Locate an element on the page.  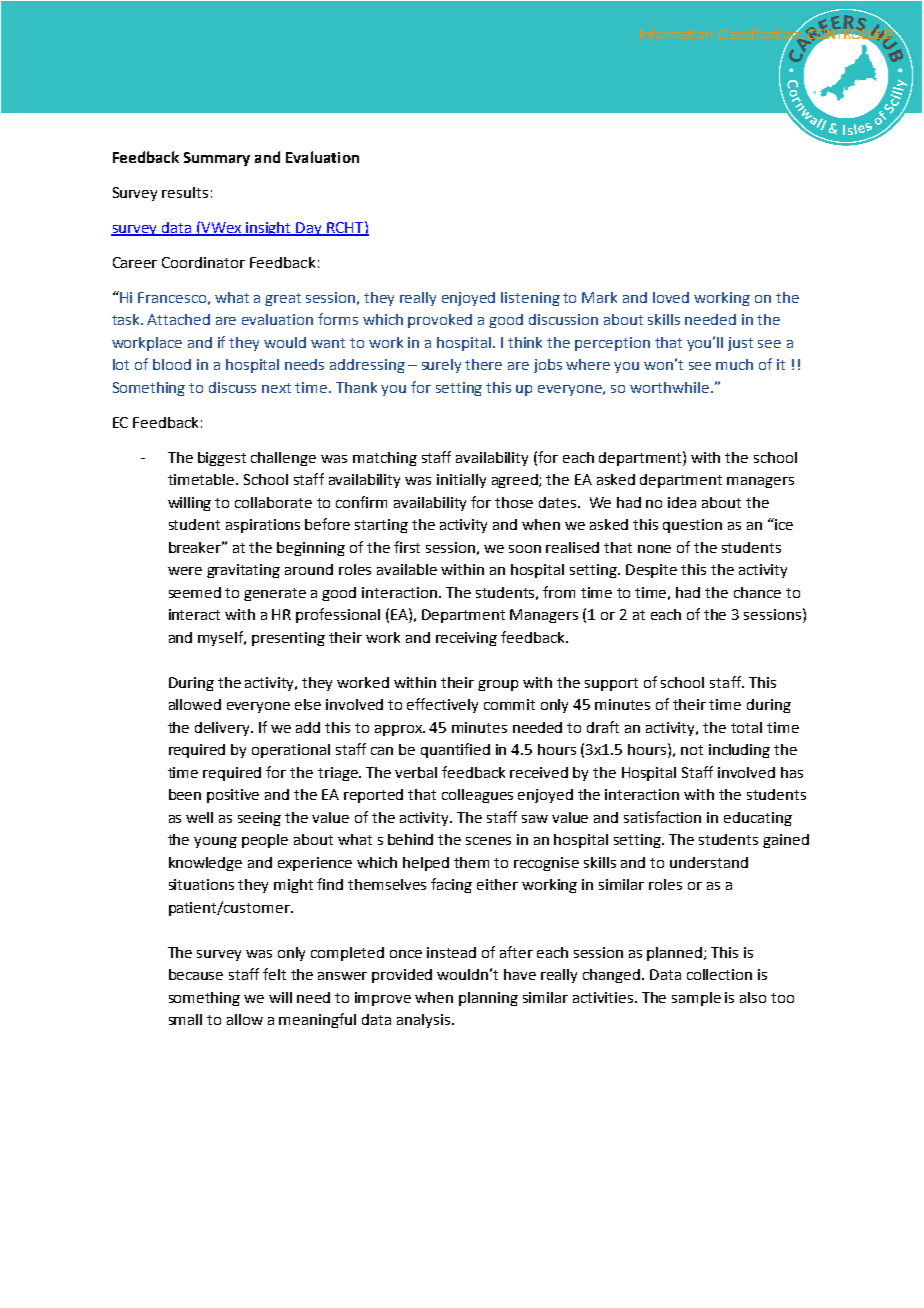
results is located at coordinates (185, 192).
